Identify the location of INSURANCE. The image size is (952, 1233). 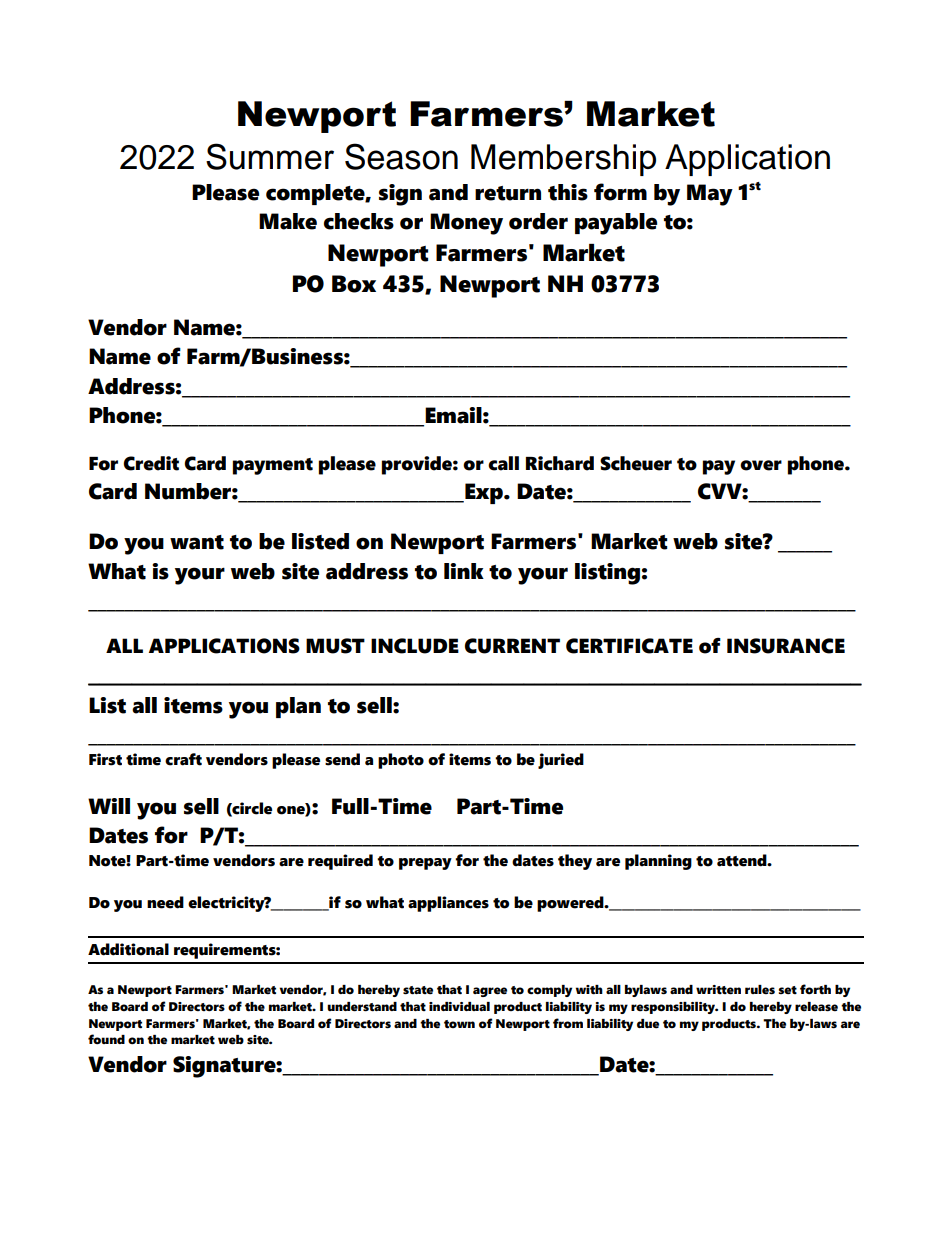
(786, 646).
